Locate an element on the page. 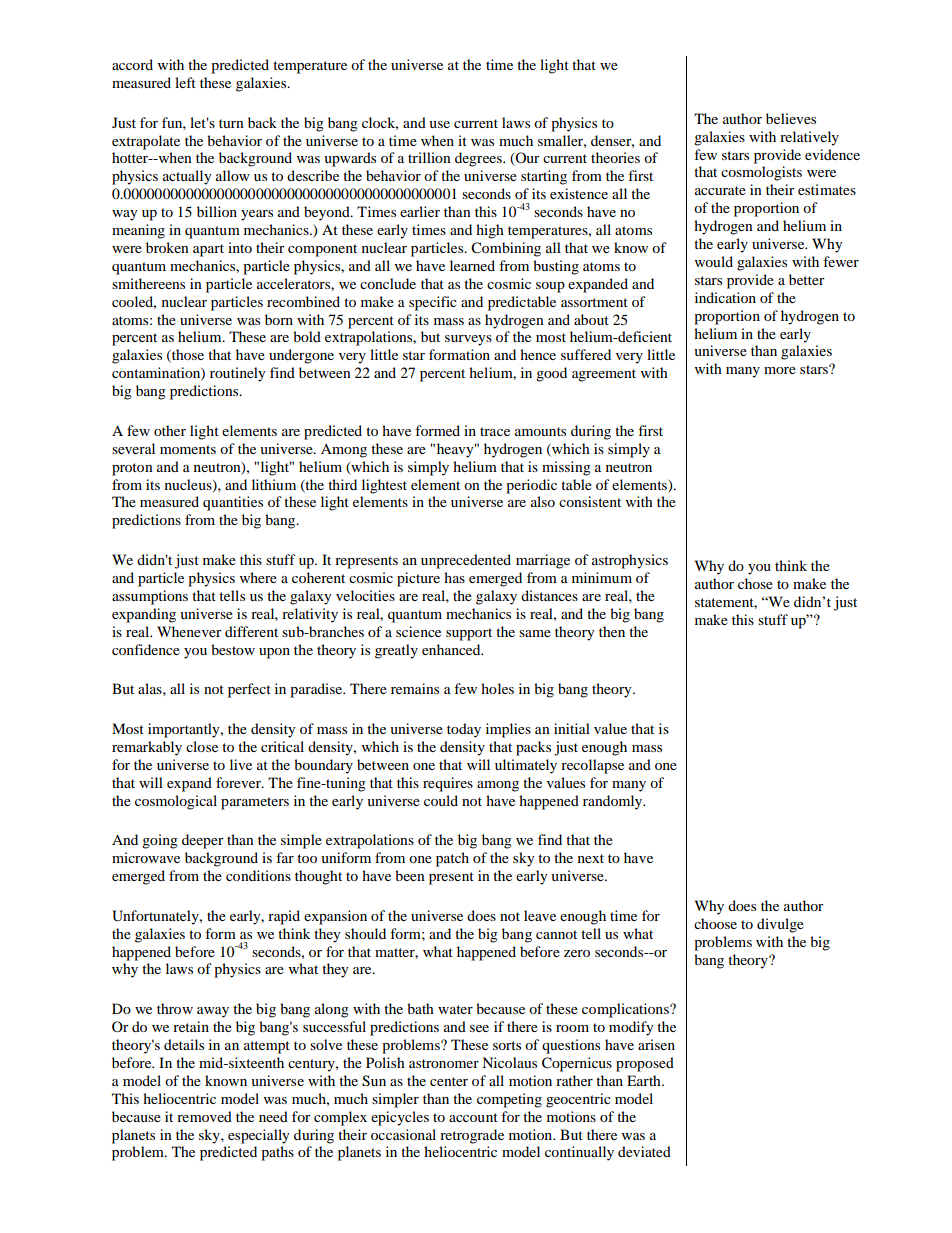 This image has height=1233, width=952. turn is located at coordinates (231, 123).
